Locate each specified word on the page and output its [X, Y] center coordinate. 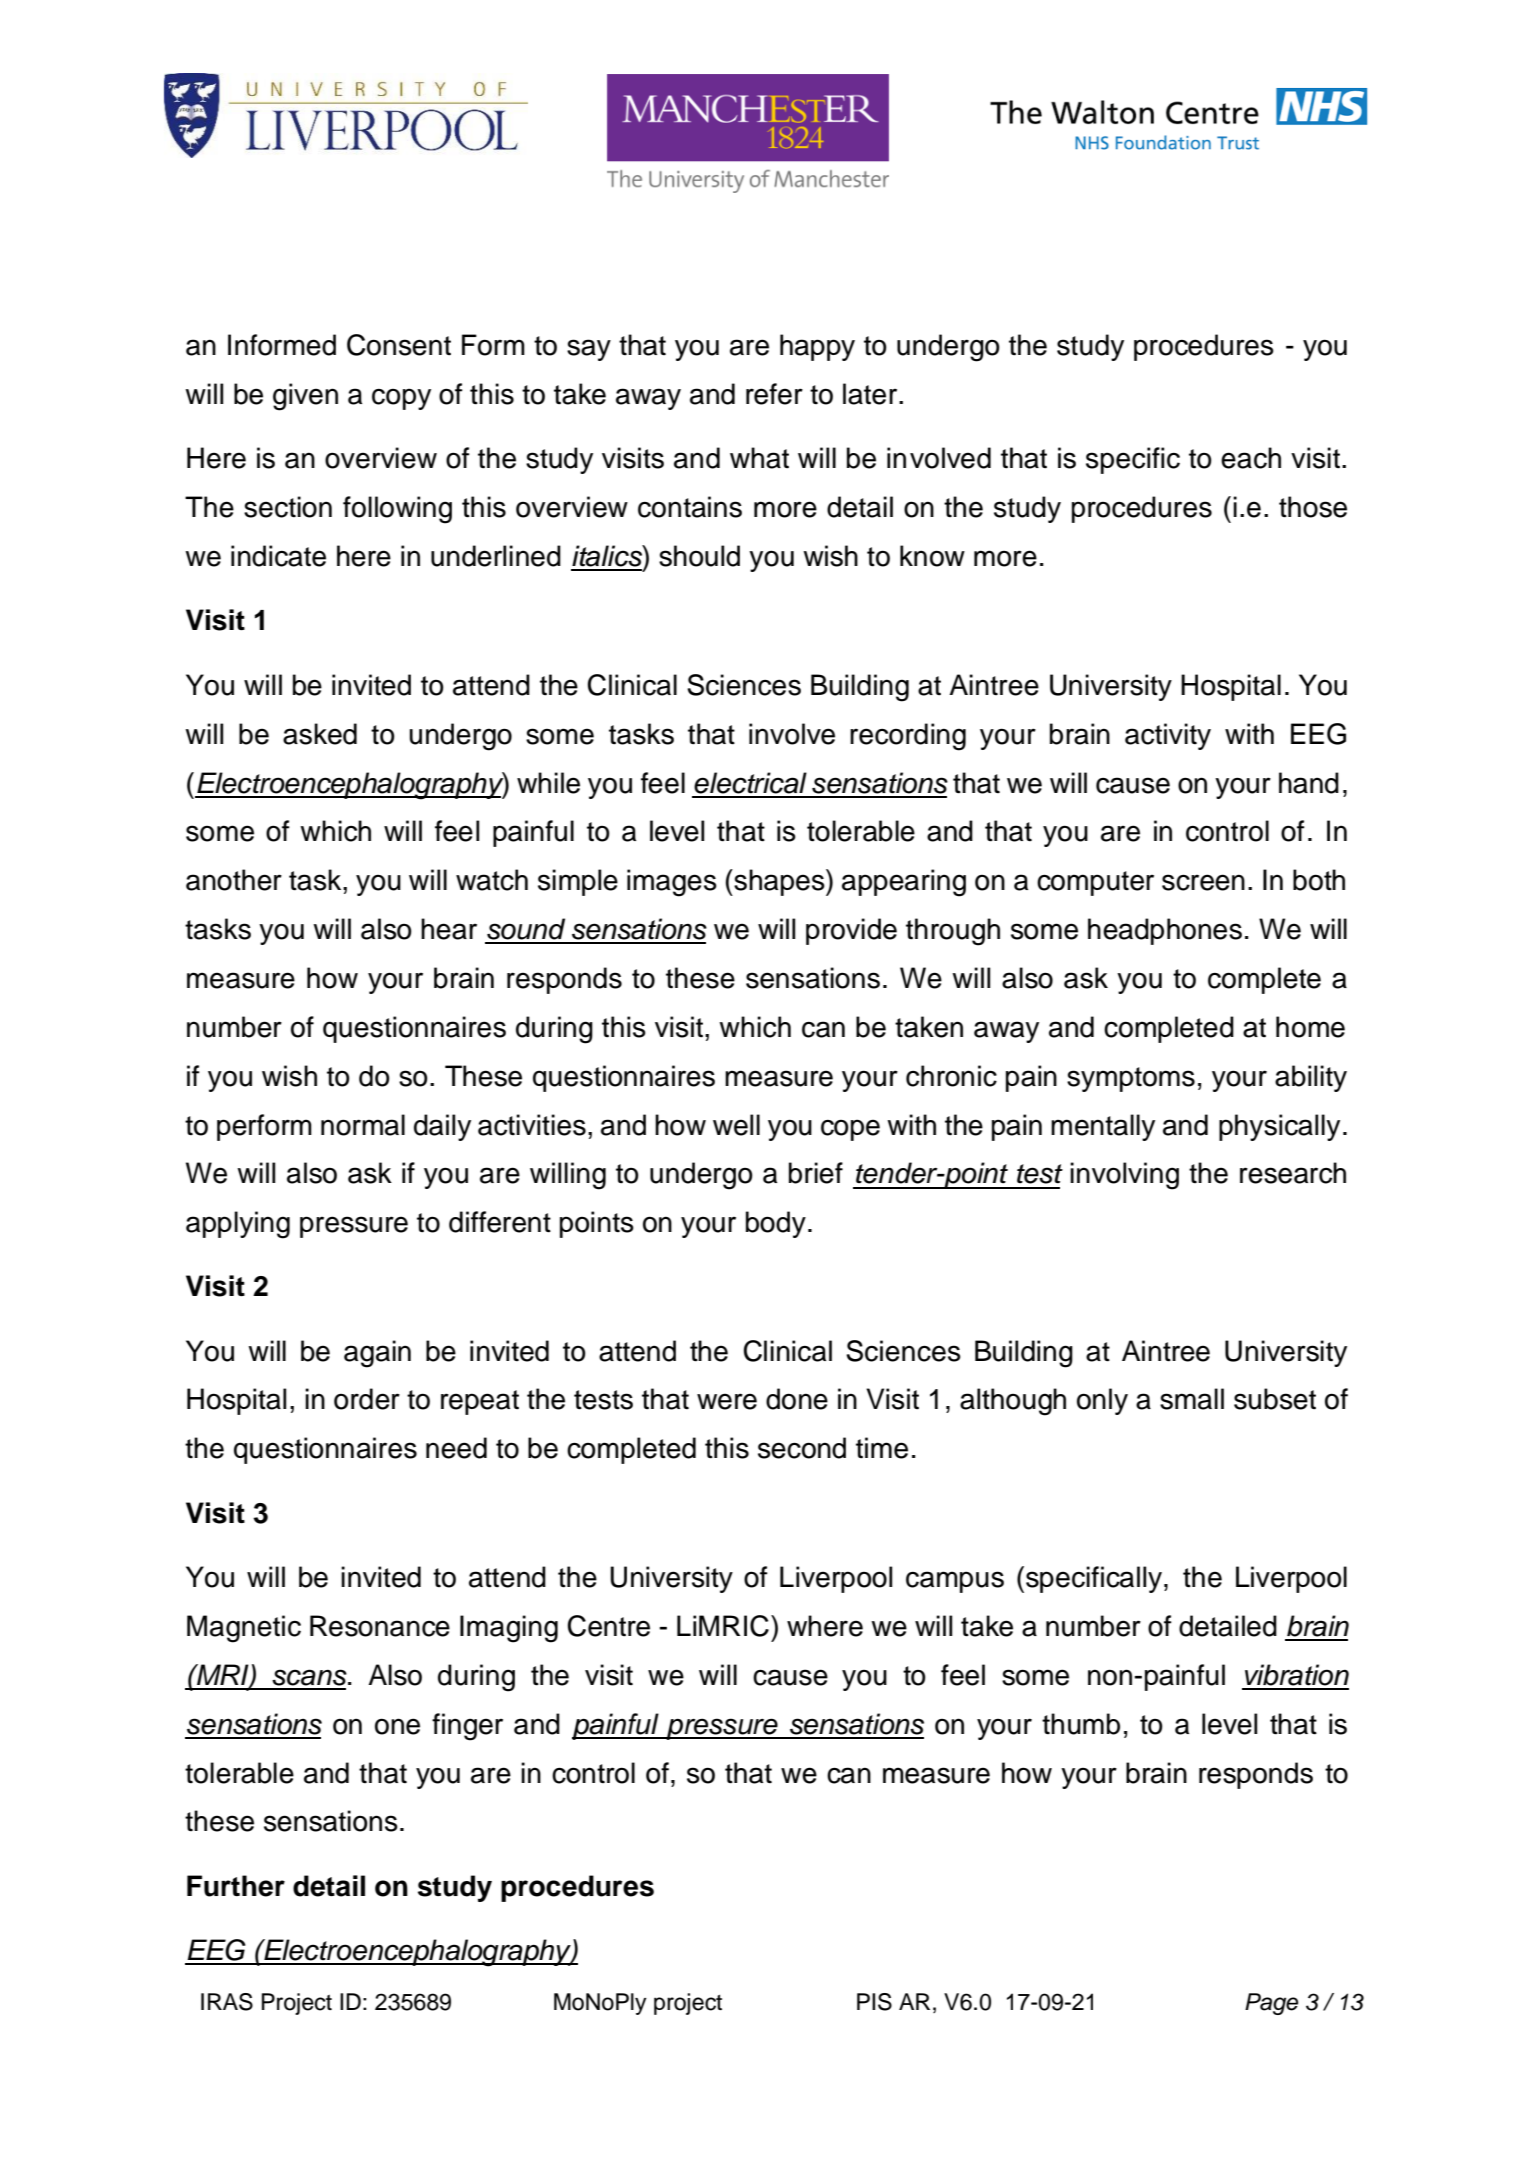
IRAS [227, 2002]
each [1251, 458]
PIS [874, 2002]
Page [1271, 2004]
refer [774, 394]
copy [401, 399]
